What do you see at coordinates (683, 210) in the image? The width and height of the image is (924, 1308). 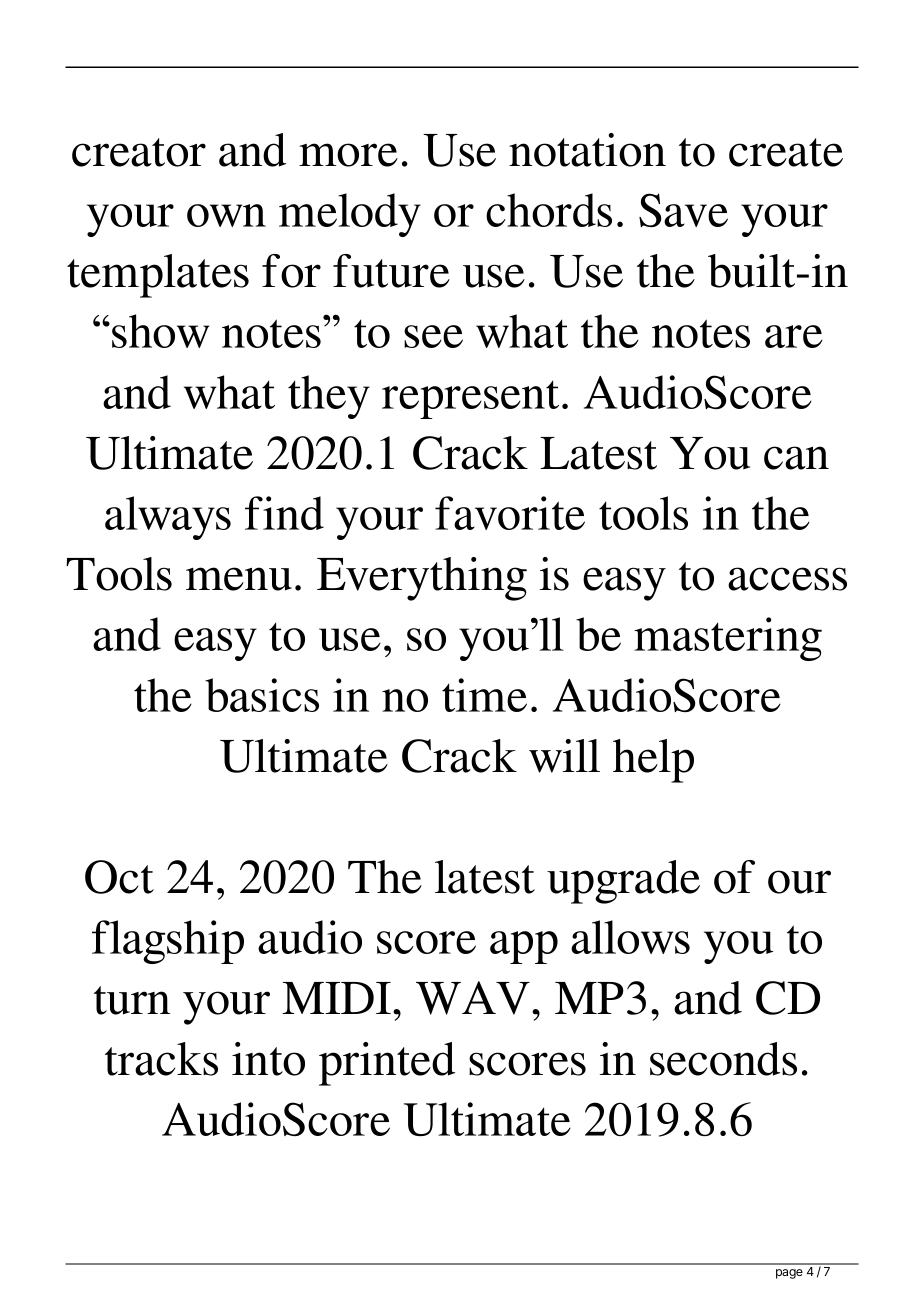 I see `Save` at bounding box center [683, 210].
